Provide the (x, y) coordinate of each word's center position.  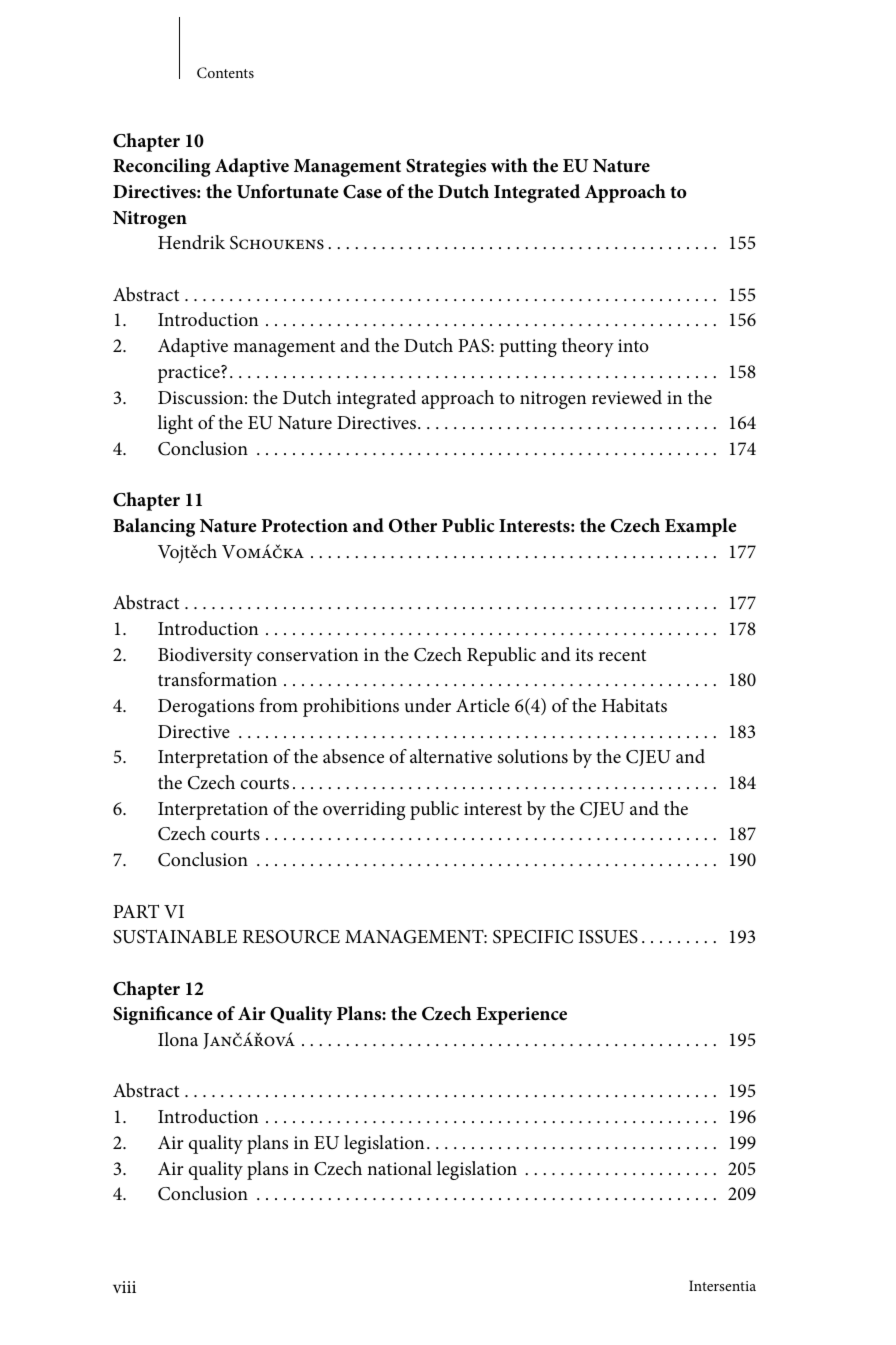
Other (413, 525)
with (509, 165)
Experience (521, 1016)
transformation (217, 679)
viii (124, 1287)
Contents (225, 72)
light (175, 424)
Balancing (154, 527)
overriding (364, 810)
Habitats (634, 705)
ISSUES (608, 937)
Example (700, 527)
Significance (162, 1015)
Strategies (446, 168)
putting (528, 348)
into (633, 345)
